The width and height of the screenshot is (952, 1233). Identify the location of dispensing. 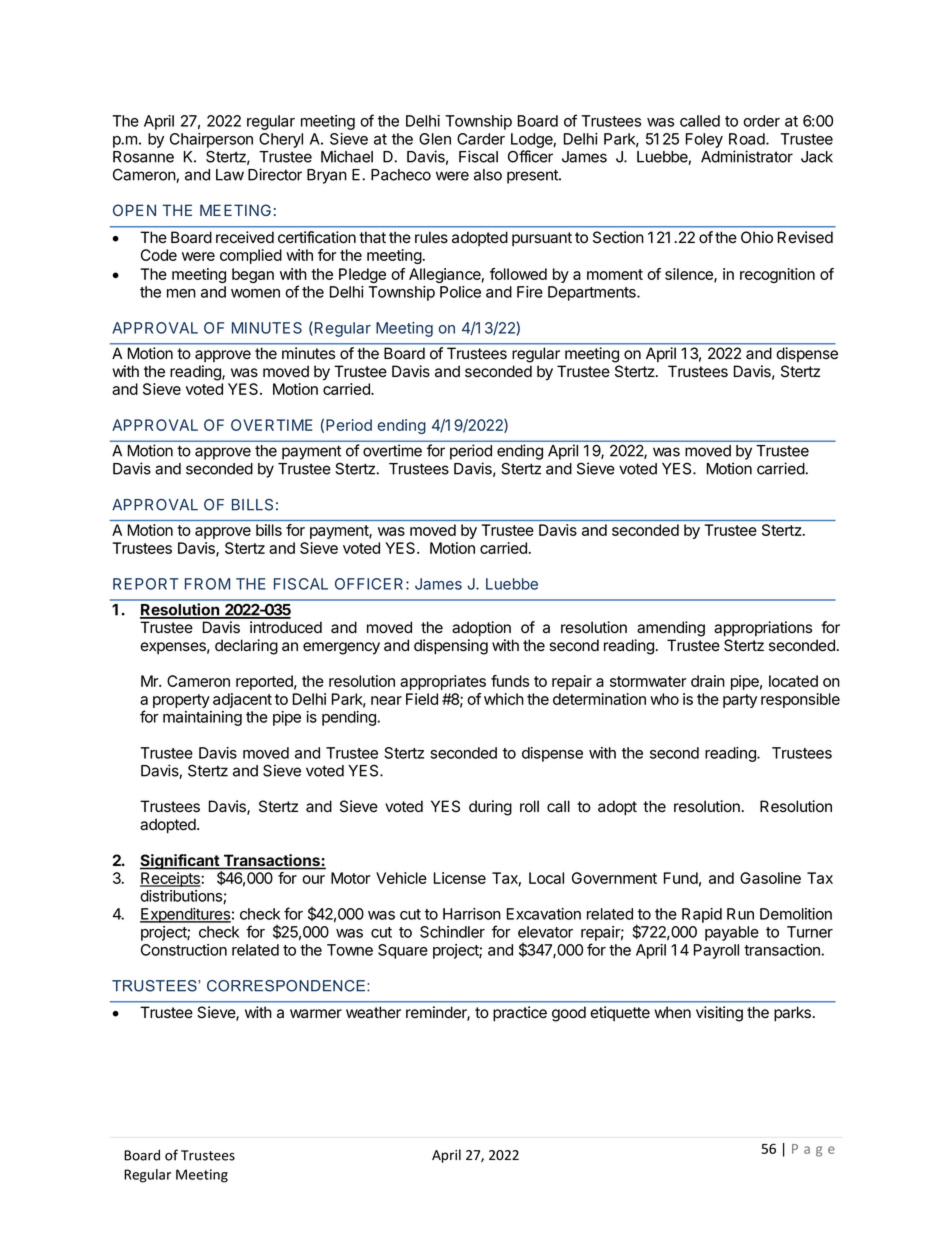
(451, 647).
